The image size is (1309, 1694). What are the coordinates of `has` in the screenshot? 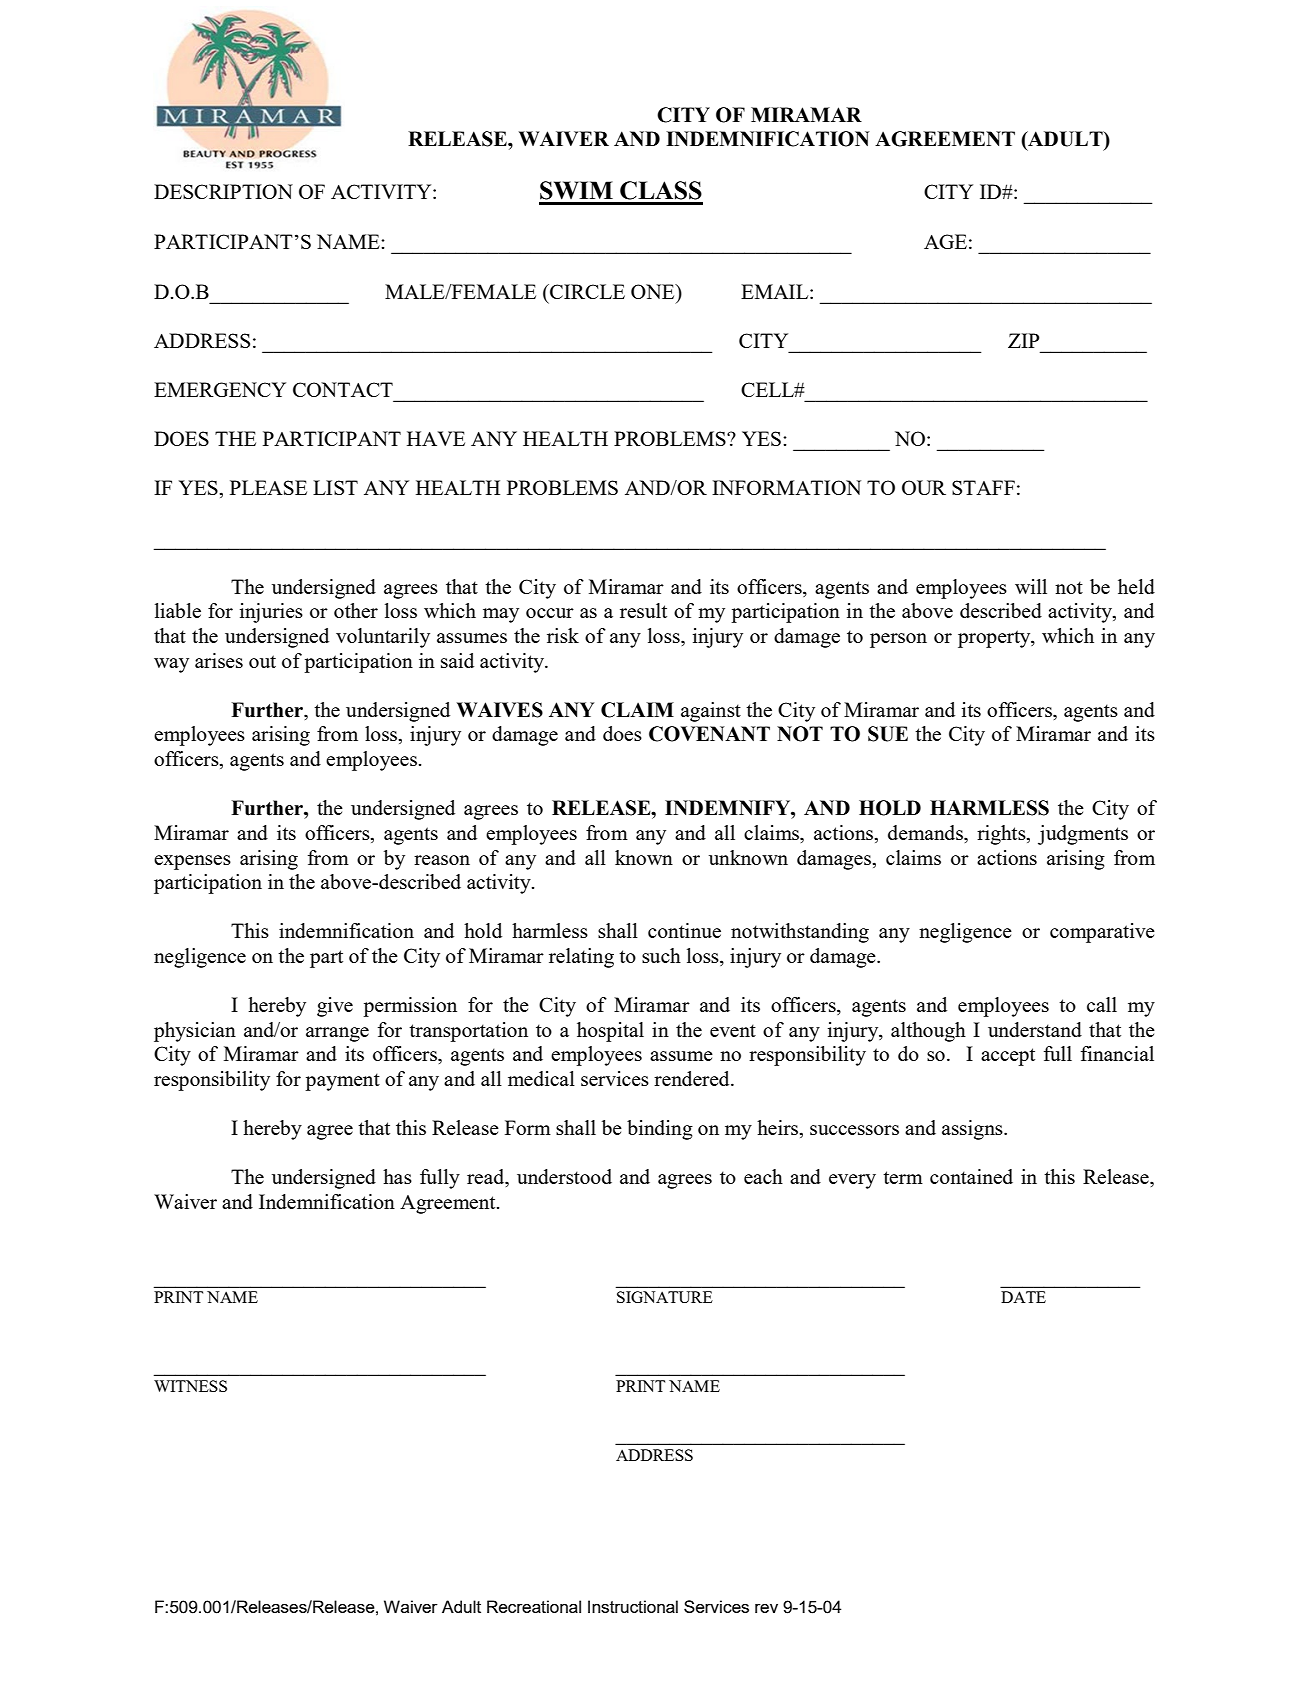 It's located at (397, 1176).
